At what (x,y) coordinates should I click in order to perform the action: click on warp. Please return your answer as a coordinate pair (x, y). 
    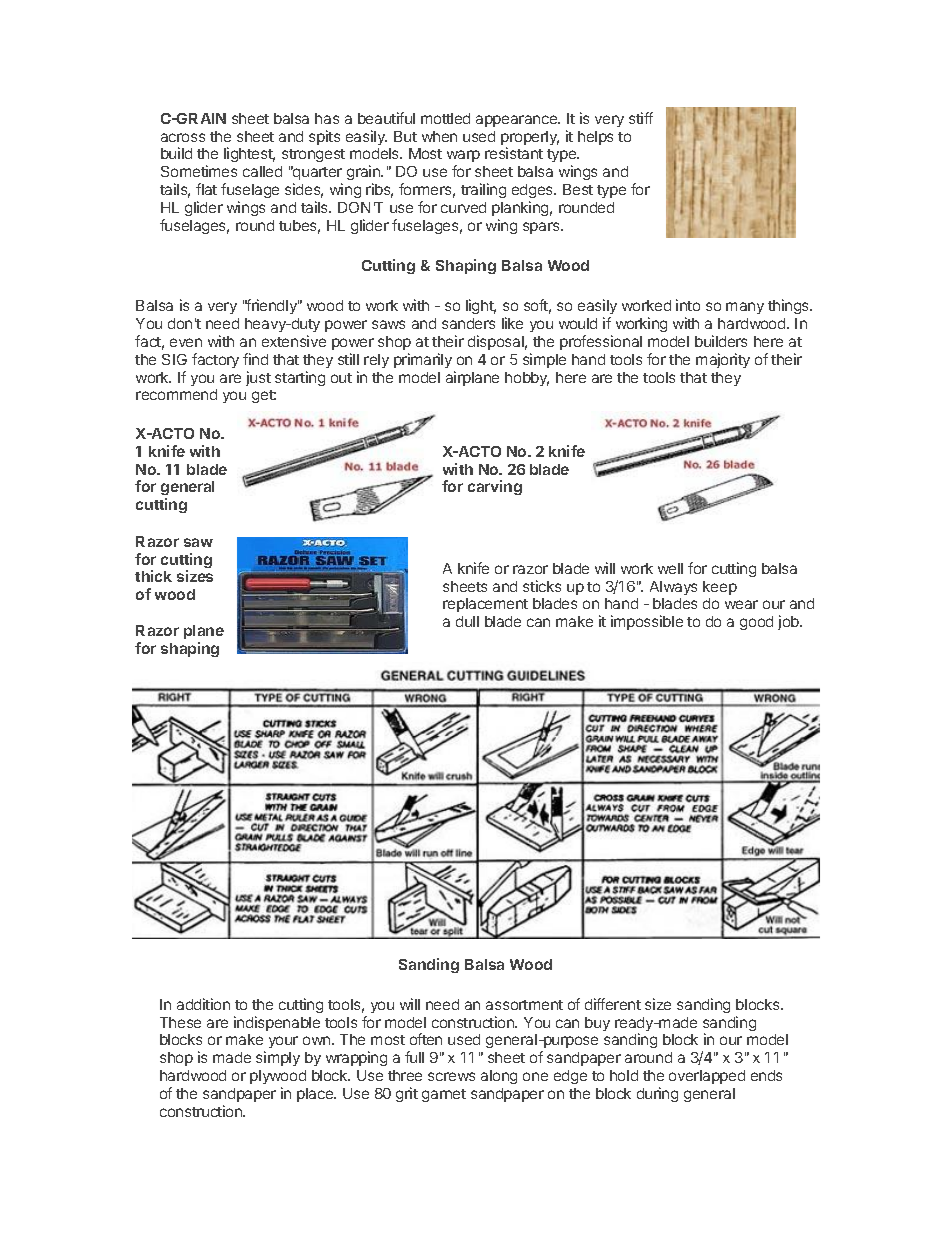
    Looking at the image, I should click on (463, 158).
